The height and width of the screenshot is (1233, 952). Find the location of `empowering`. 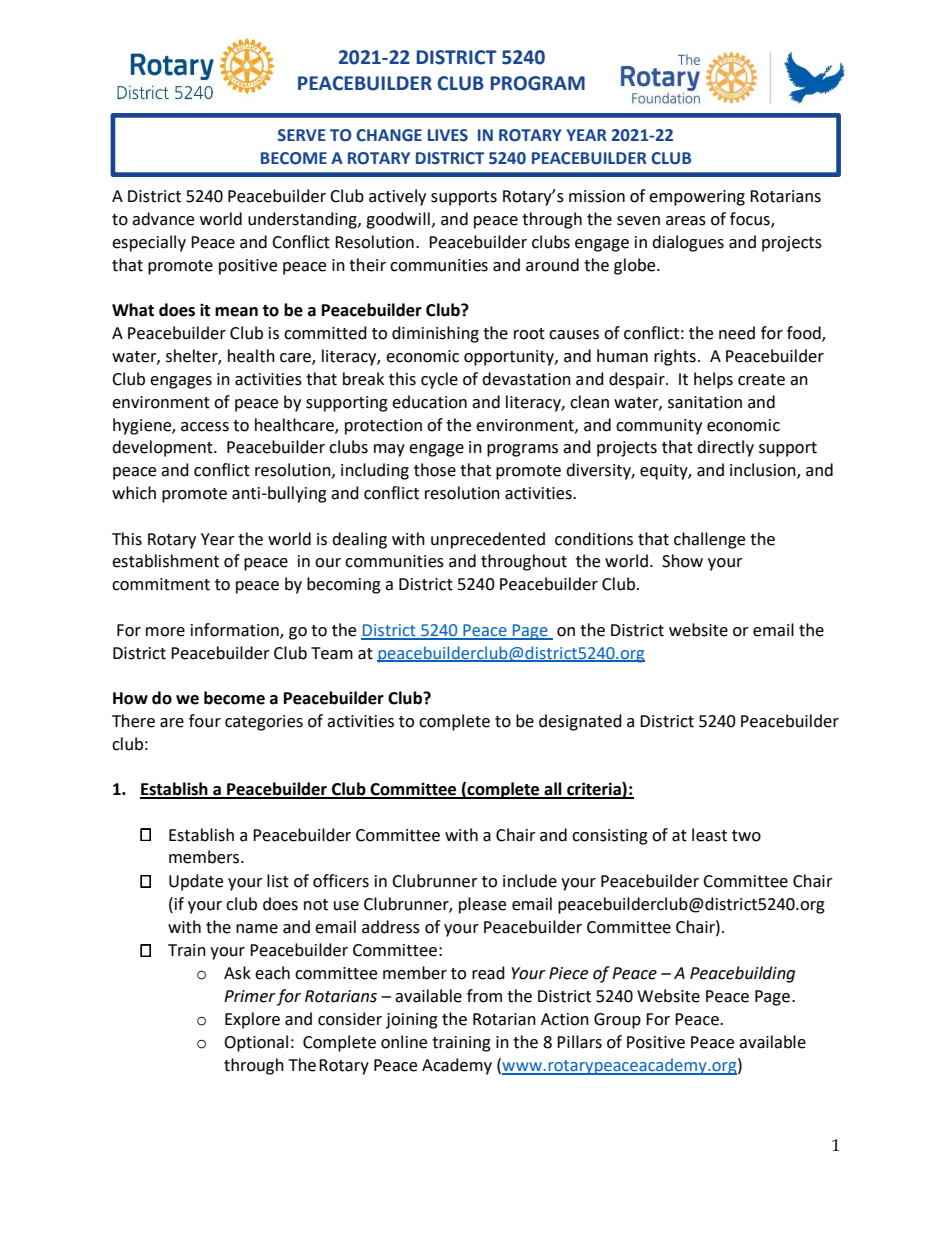

empowering is located at coordinates (697, 198).
